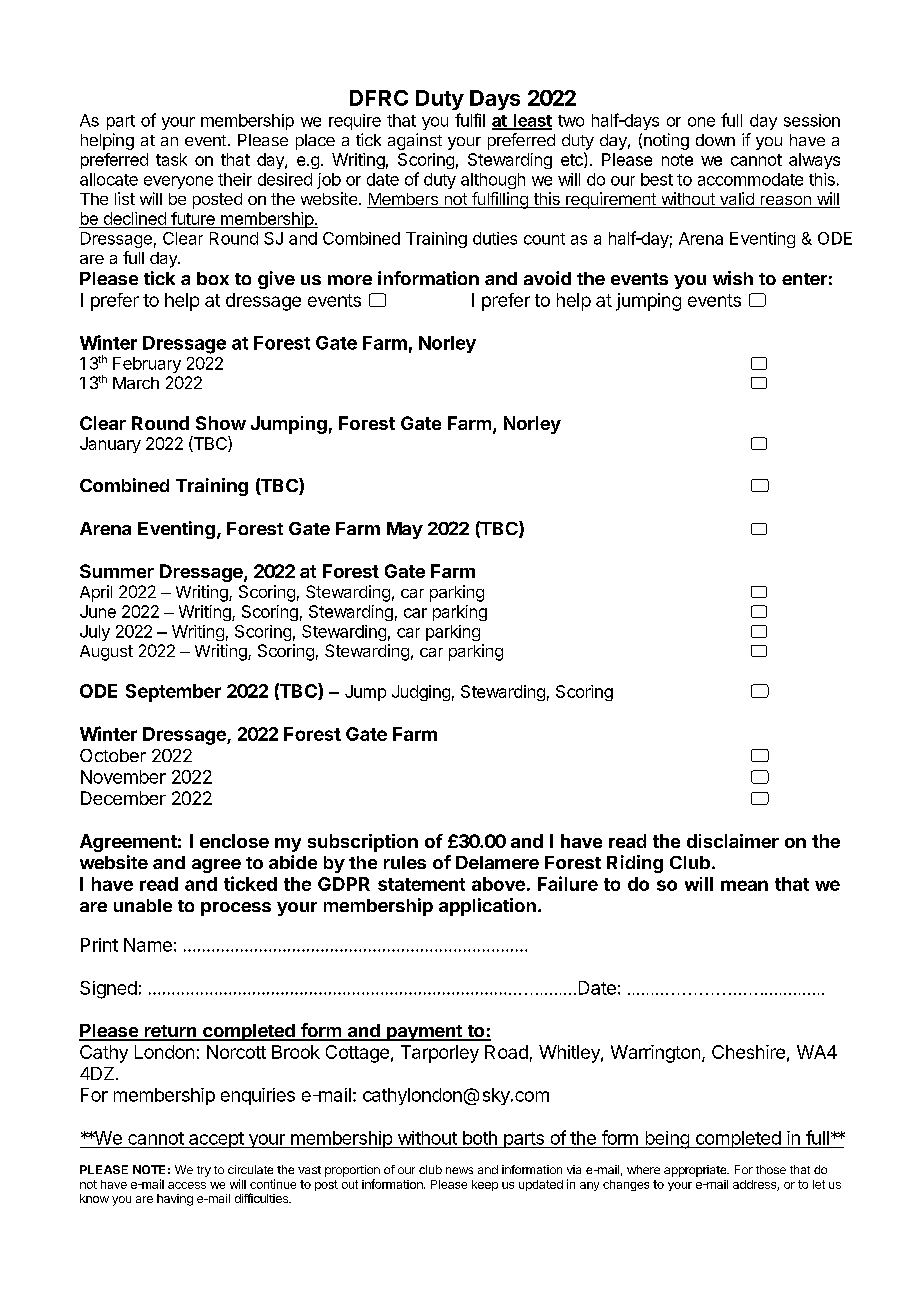  What do you see at coordinates (744, 885) in the image?
I see `mean` at bounding box center [744, 885].
